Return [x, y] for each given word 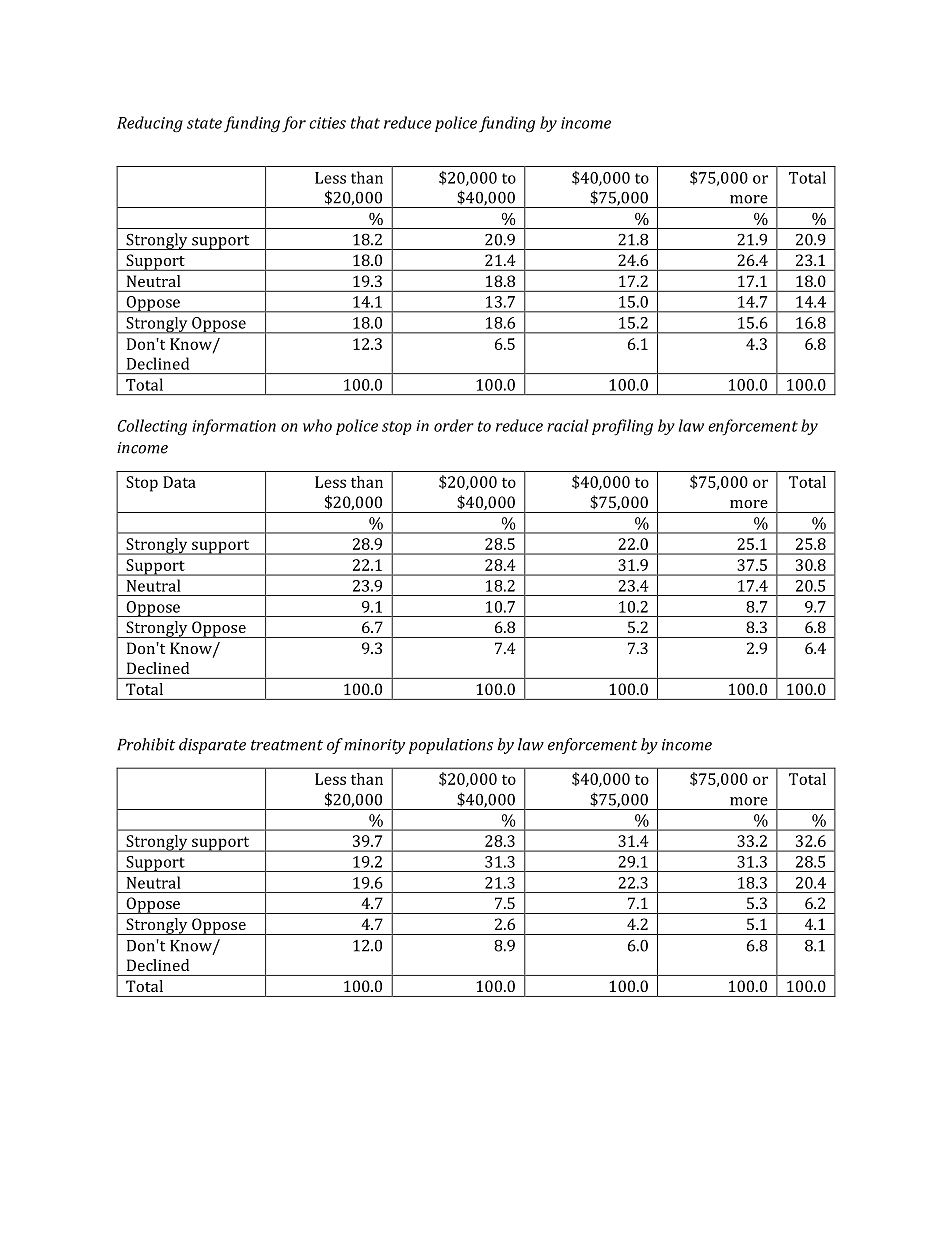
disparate [212, 746]
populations [451, 746]
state [204, 123]
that [365, 122]
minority [374, 746]
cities [327, 123]
